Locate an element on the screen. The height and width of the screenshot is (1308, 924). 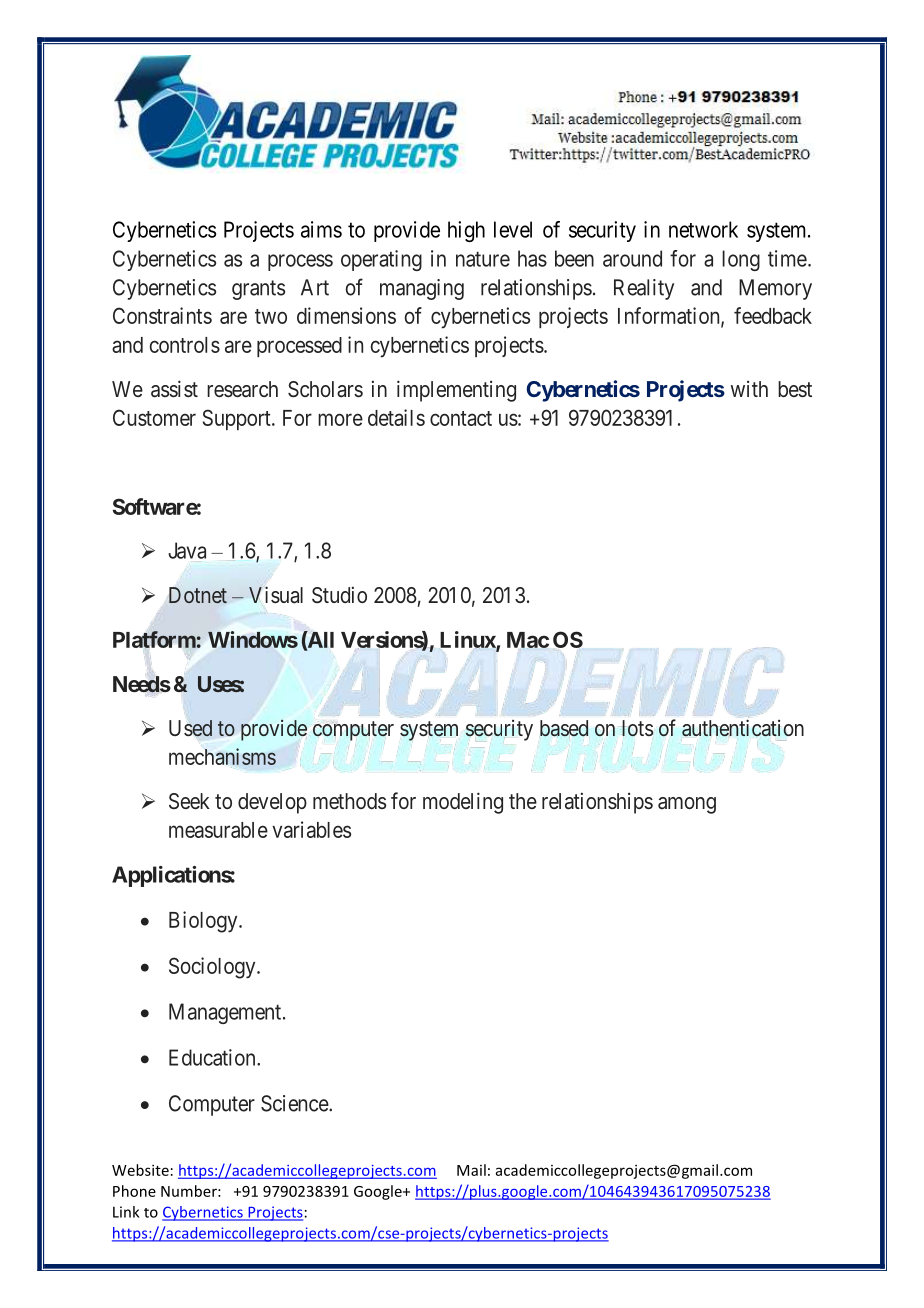
long is located at coordinates (741, 260).
